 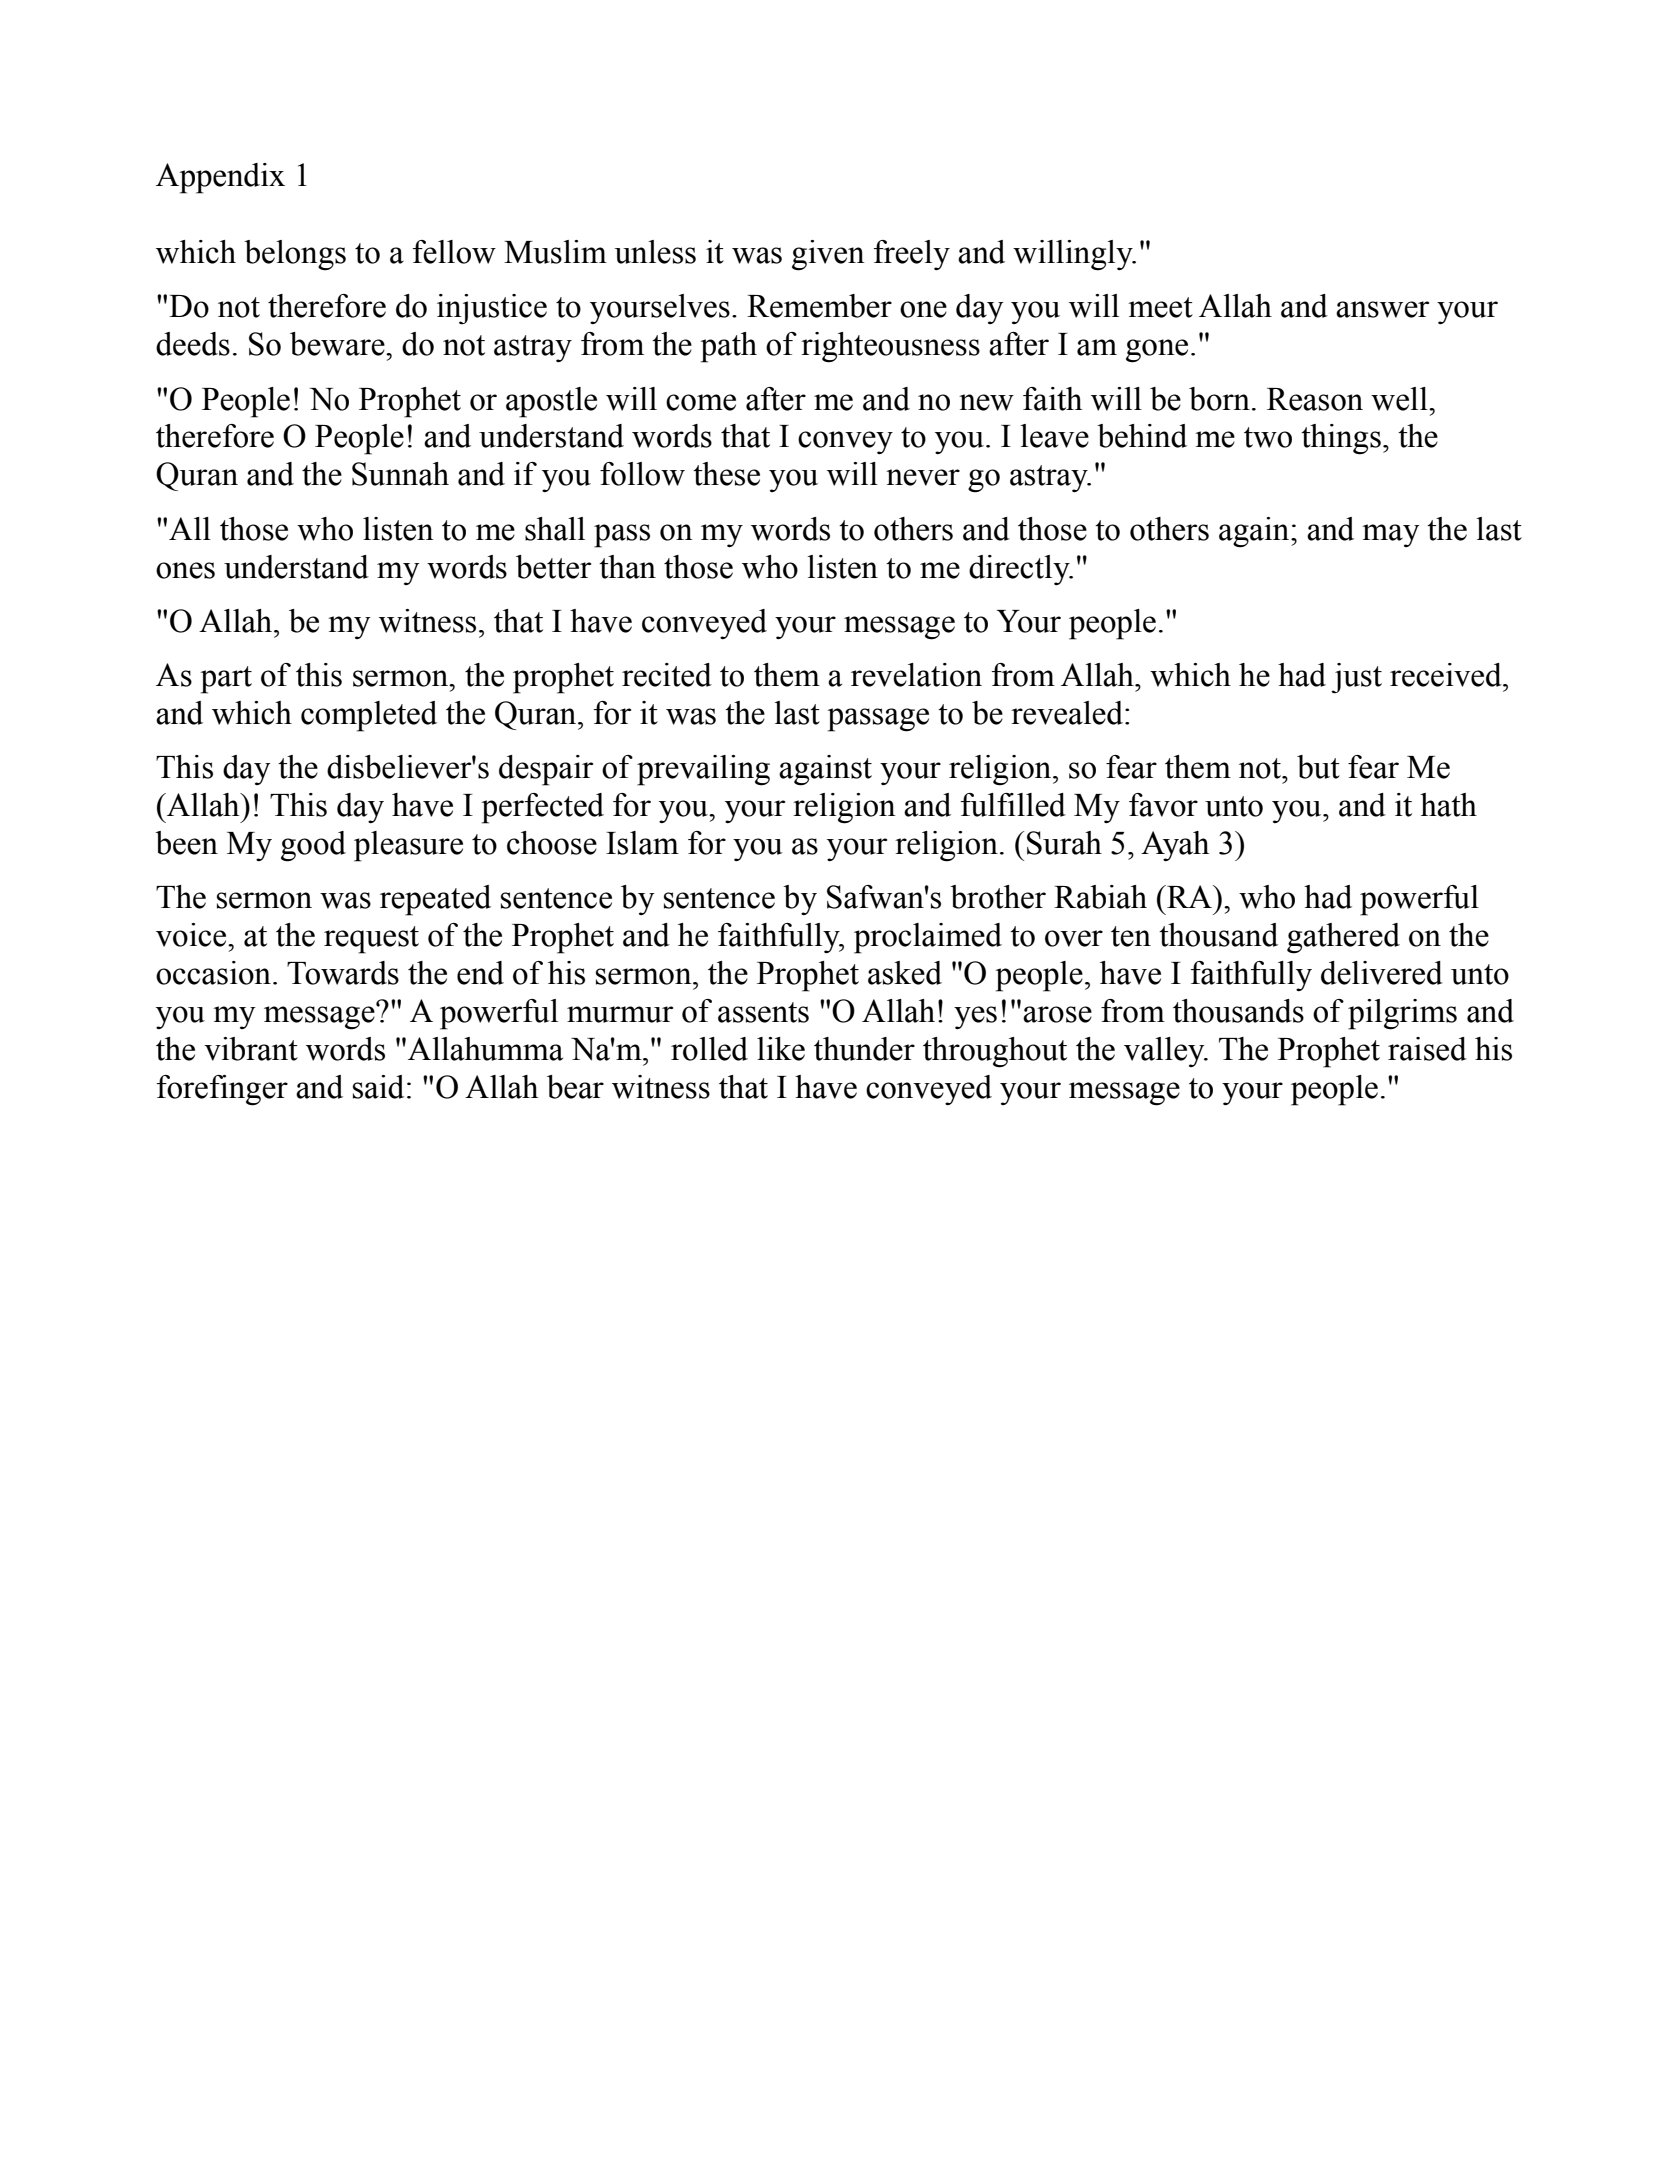 I want to click on two, so click(x=1268, y=437).
